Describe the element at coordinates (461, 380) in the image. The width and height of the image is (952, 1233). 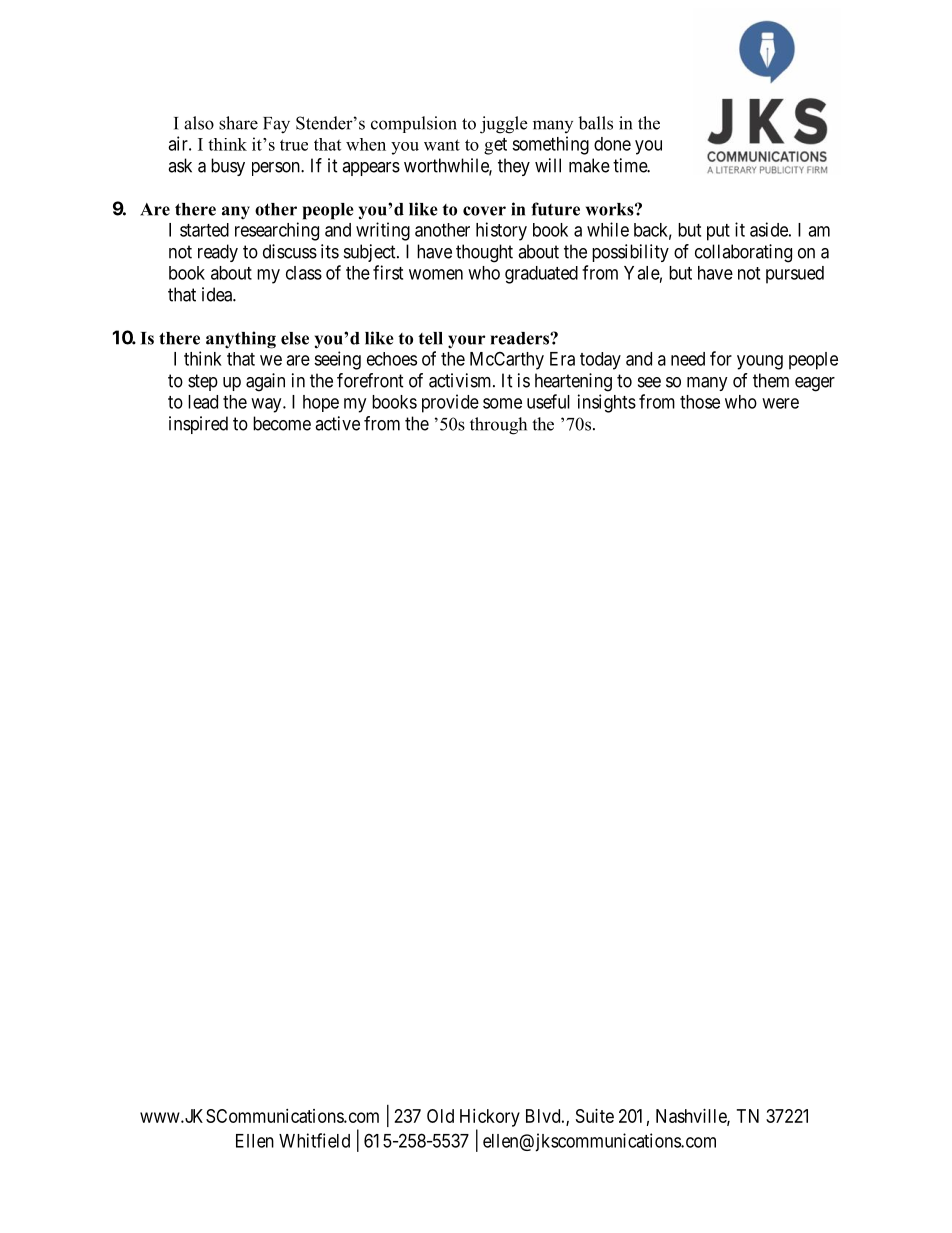
I see `activism` at that location.
